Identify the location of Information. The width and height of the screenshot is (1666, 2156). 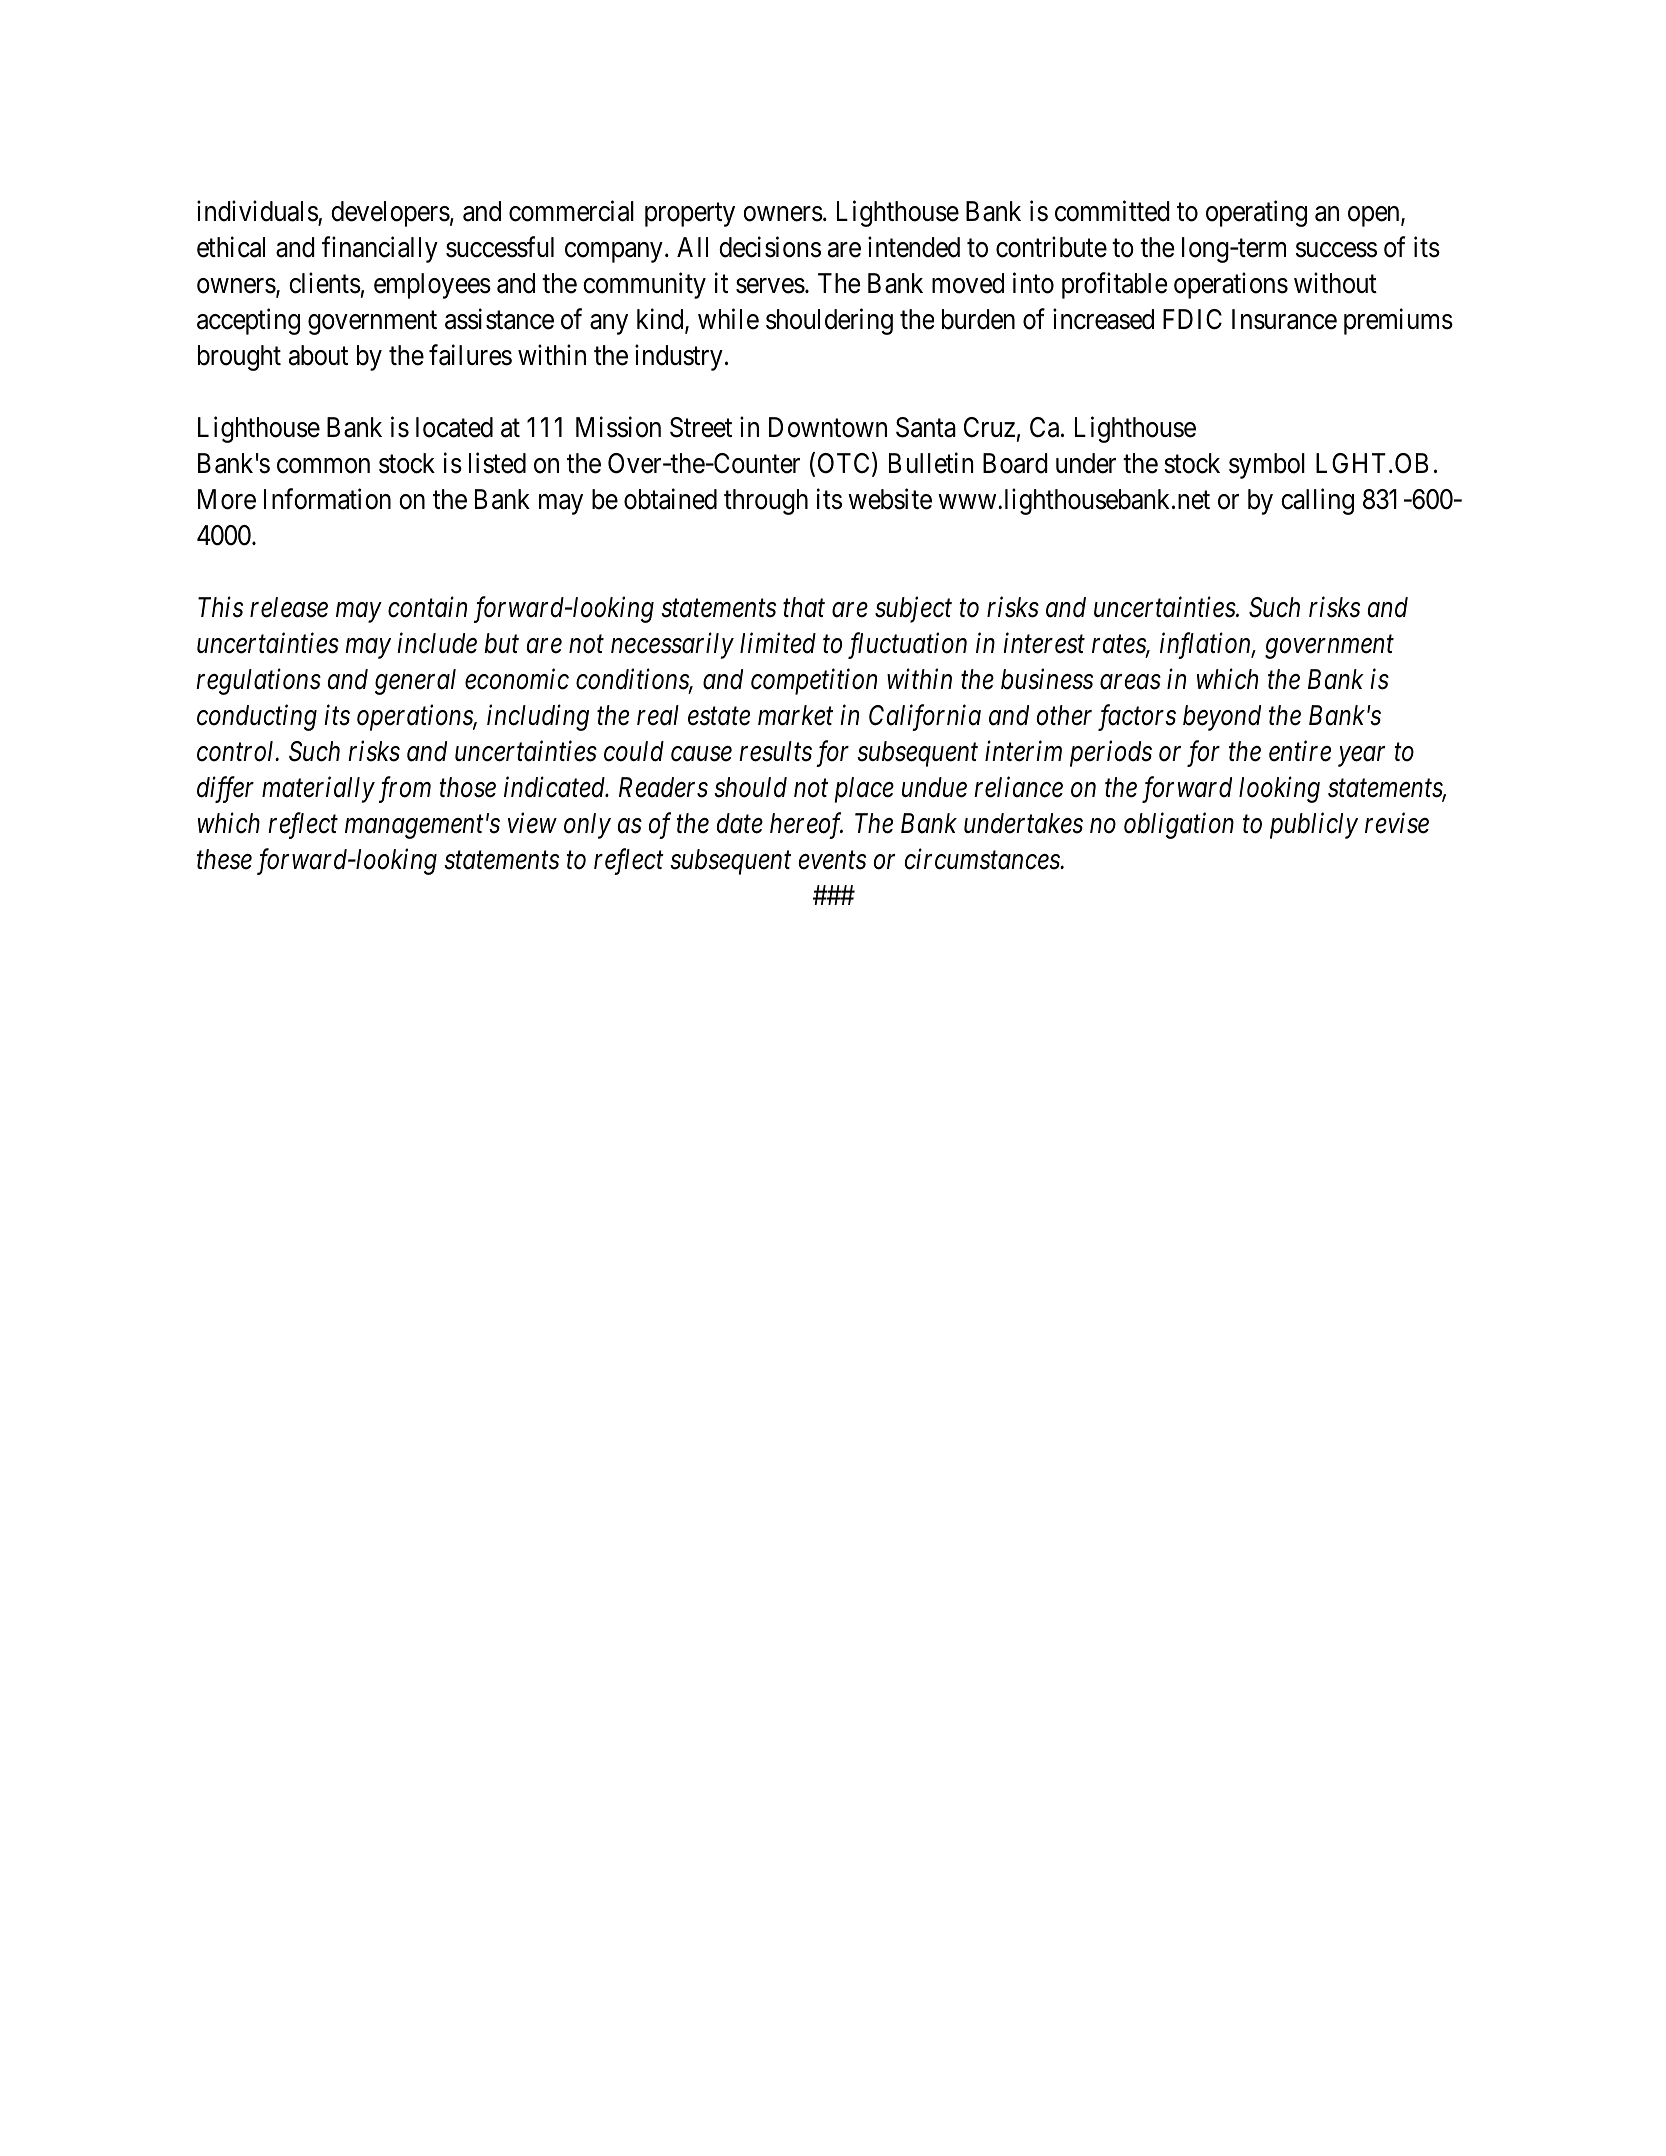
(327, 499).
